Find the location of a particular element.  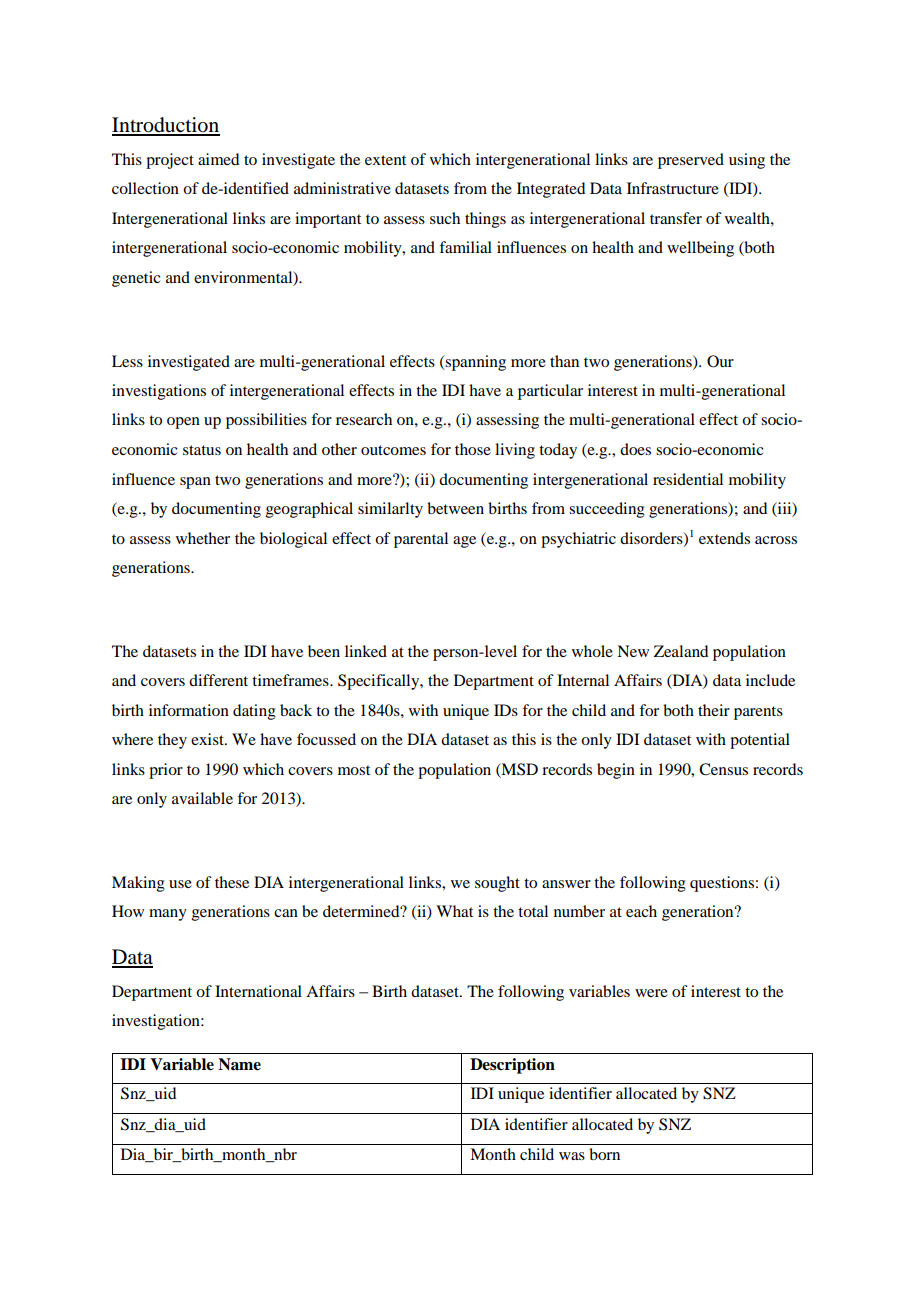

such is located at coordinates (445, 218).
